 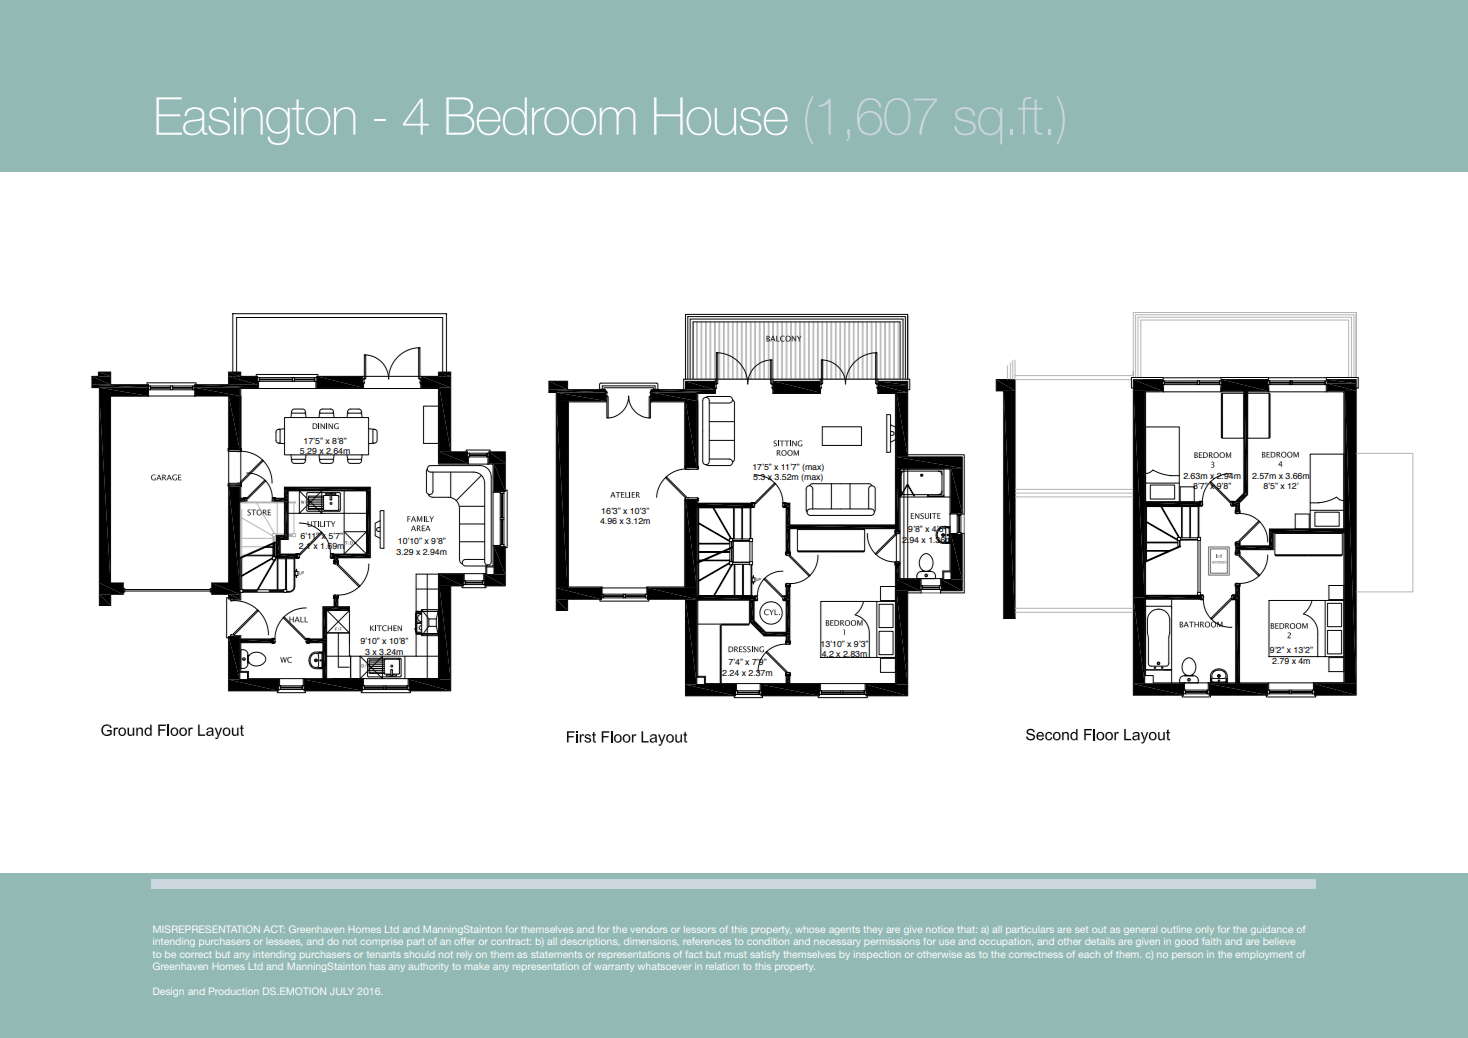 What do you see at coordinates (1176, 929) in the screenshot?
I see `outline` at bounding box center [1176, 929].
